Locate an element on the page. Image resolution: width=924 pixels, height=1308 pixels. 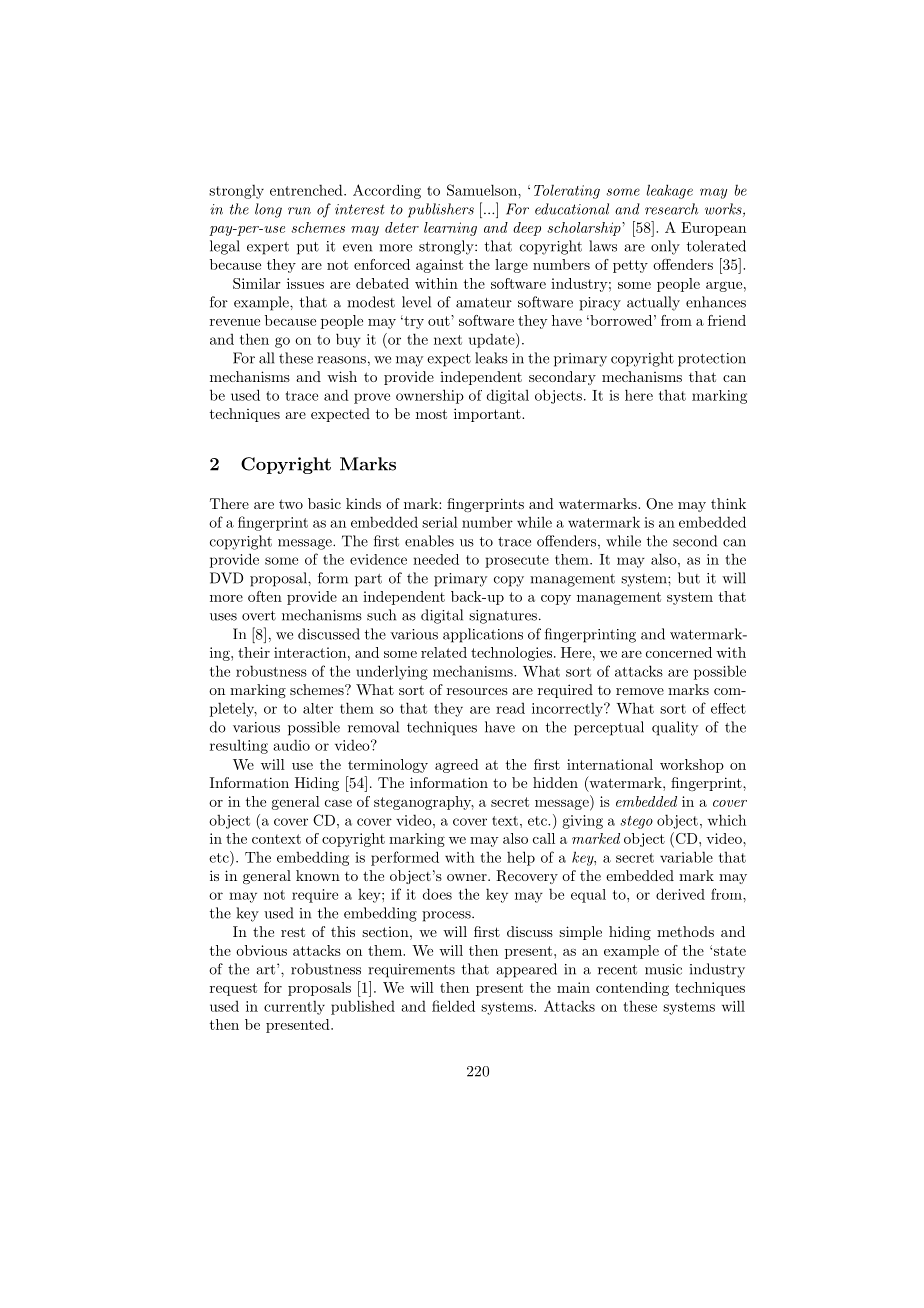
research is located at coordinates (671, 209).
